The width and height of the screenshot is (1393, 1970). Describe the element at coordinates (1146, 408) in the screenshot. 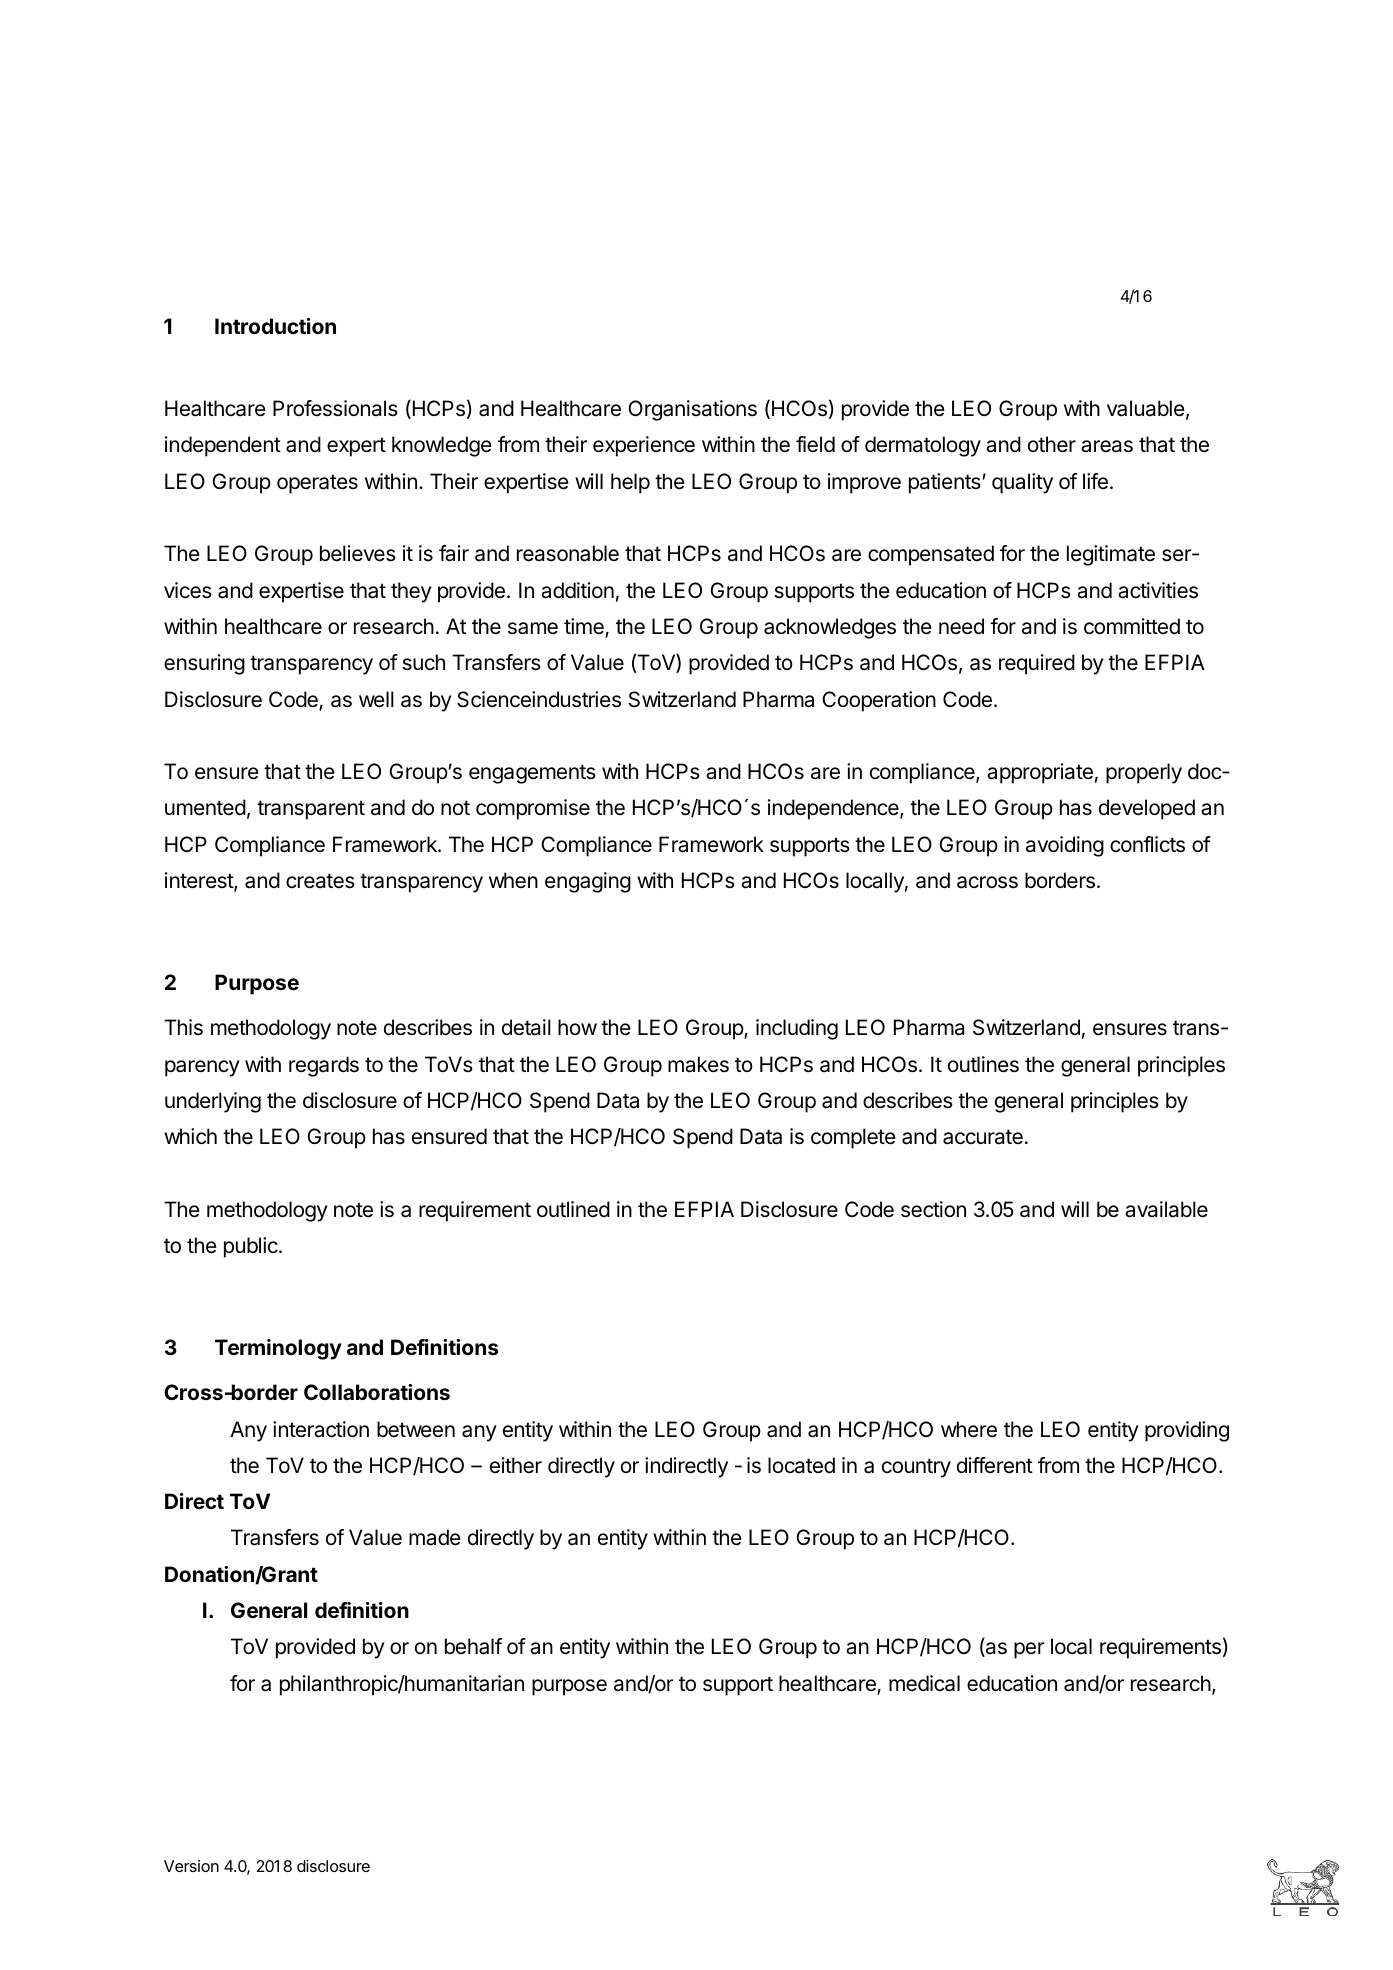

I see `valuable` at that location.
